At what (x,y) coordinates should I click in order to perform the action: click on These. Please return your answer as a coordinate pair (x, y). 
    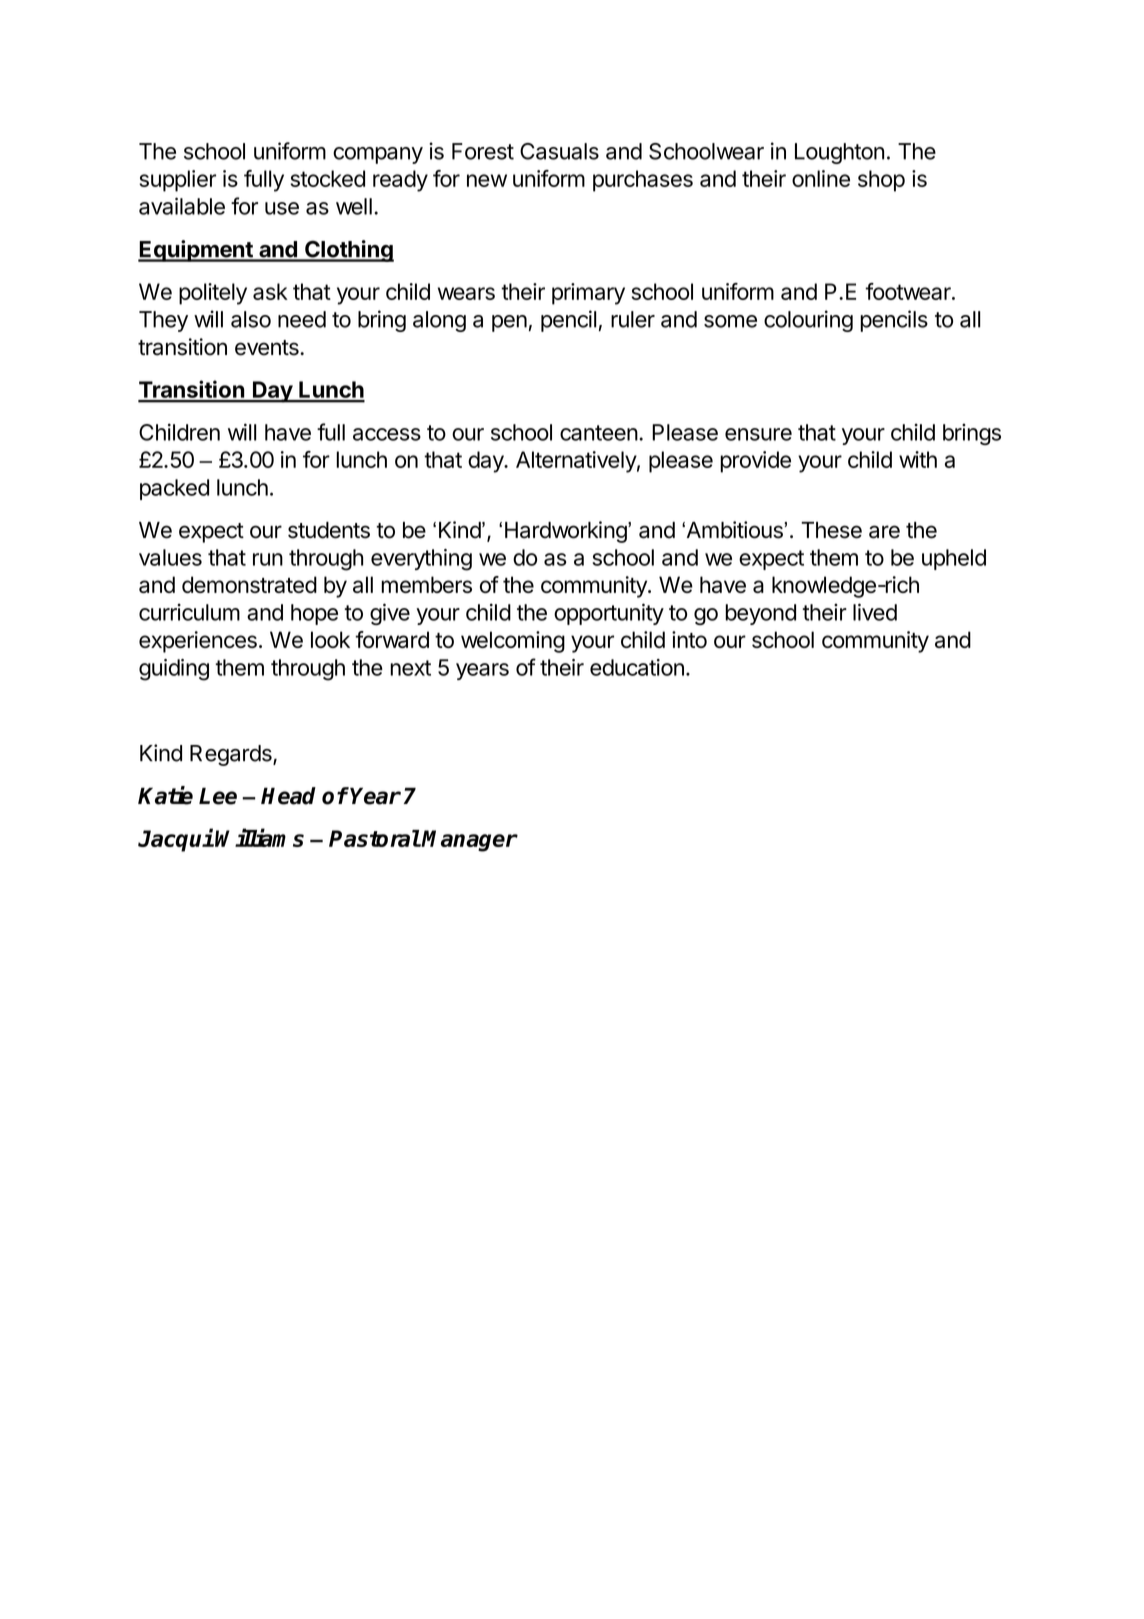
    Looking at the image, I should click on (831, 530).
